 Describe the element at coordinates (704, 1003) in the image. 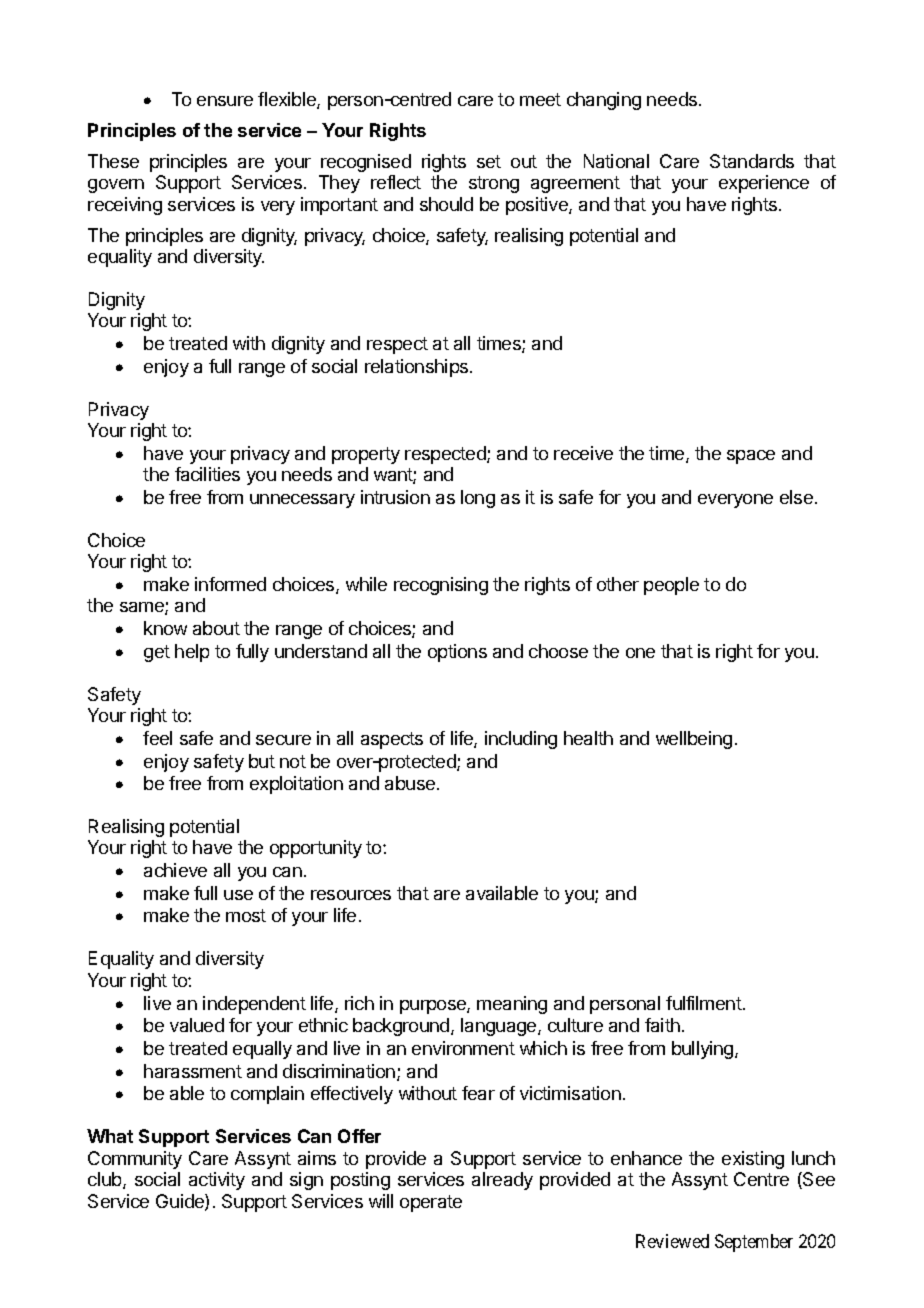

I see `fulfilment` at that location.
